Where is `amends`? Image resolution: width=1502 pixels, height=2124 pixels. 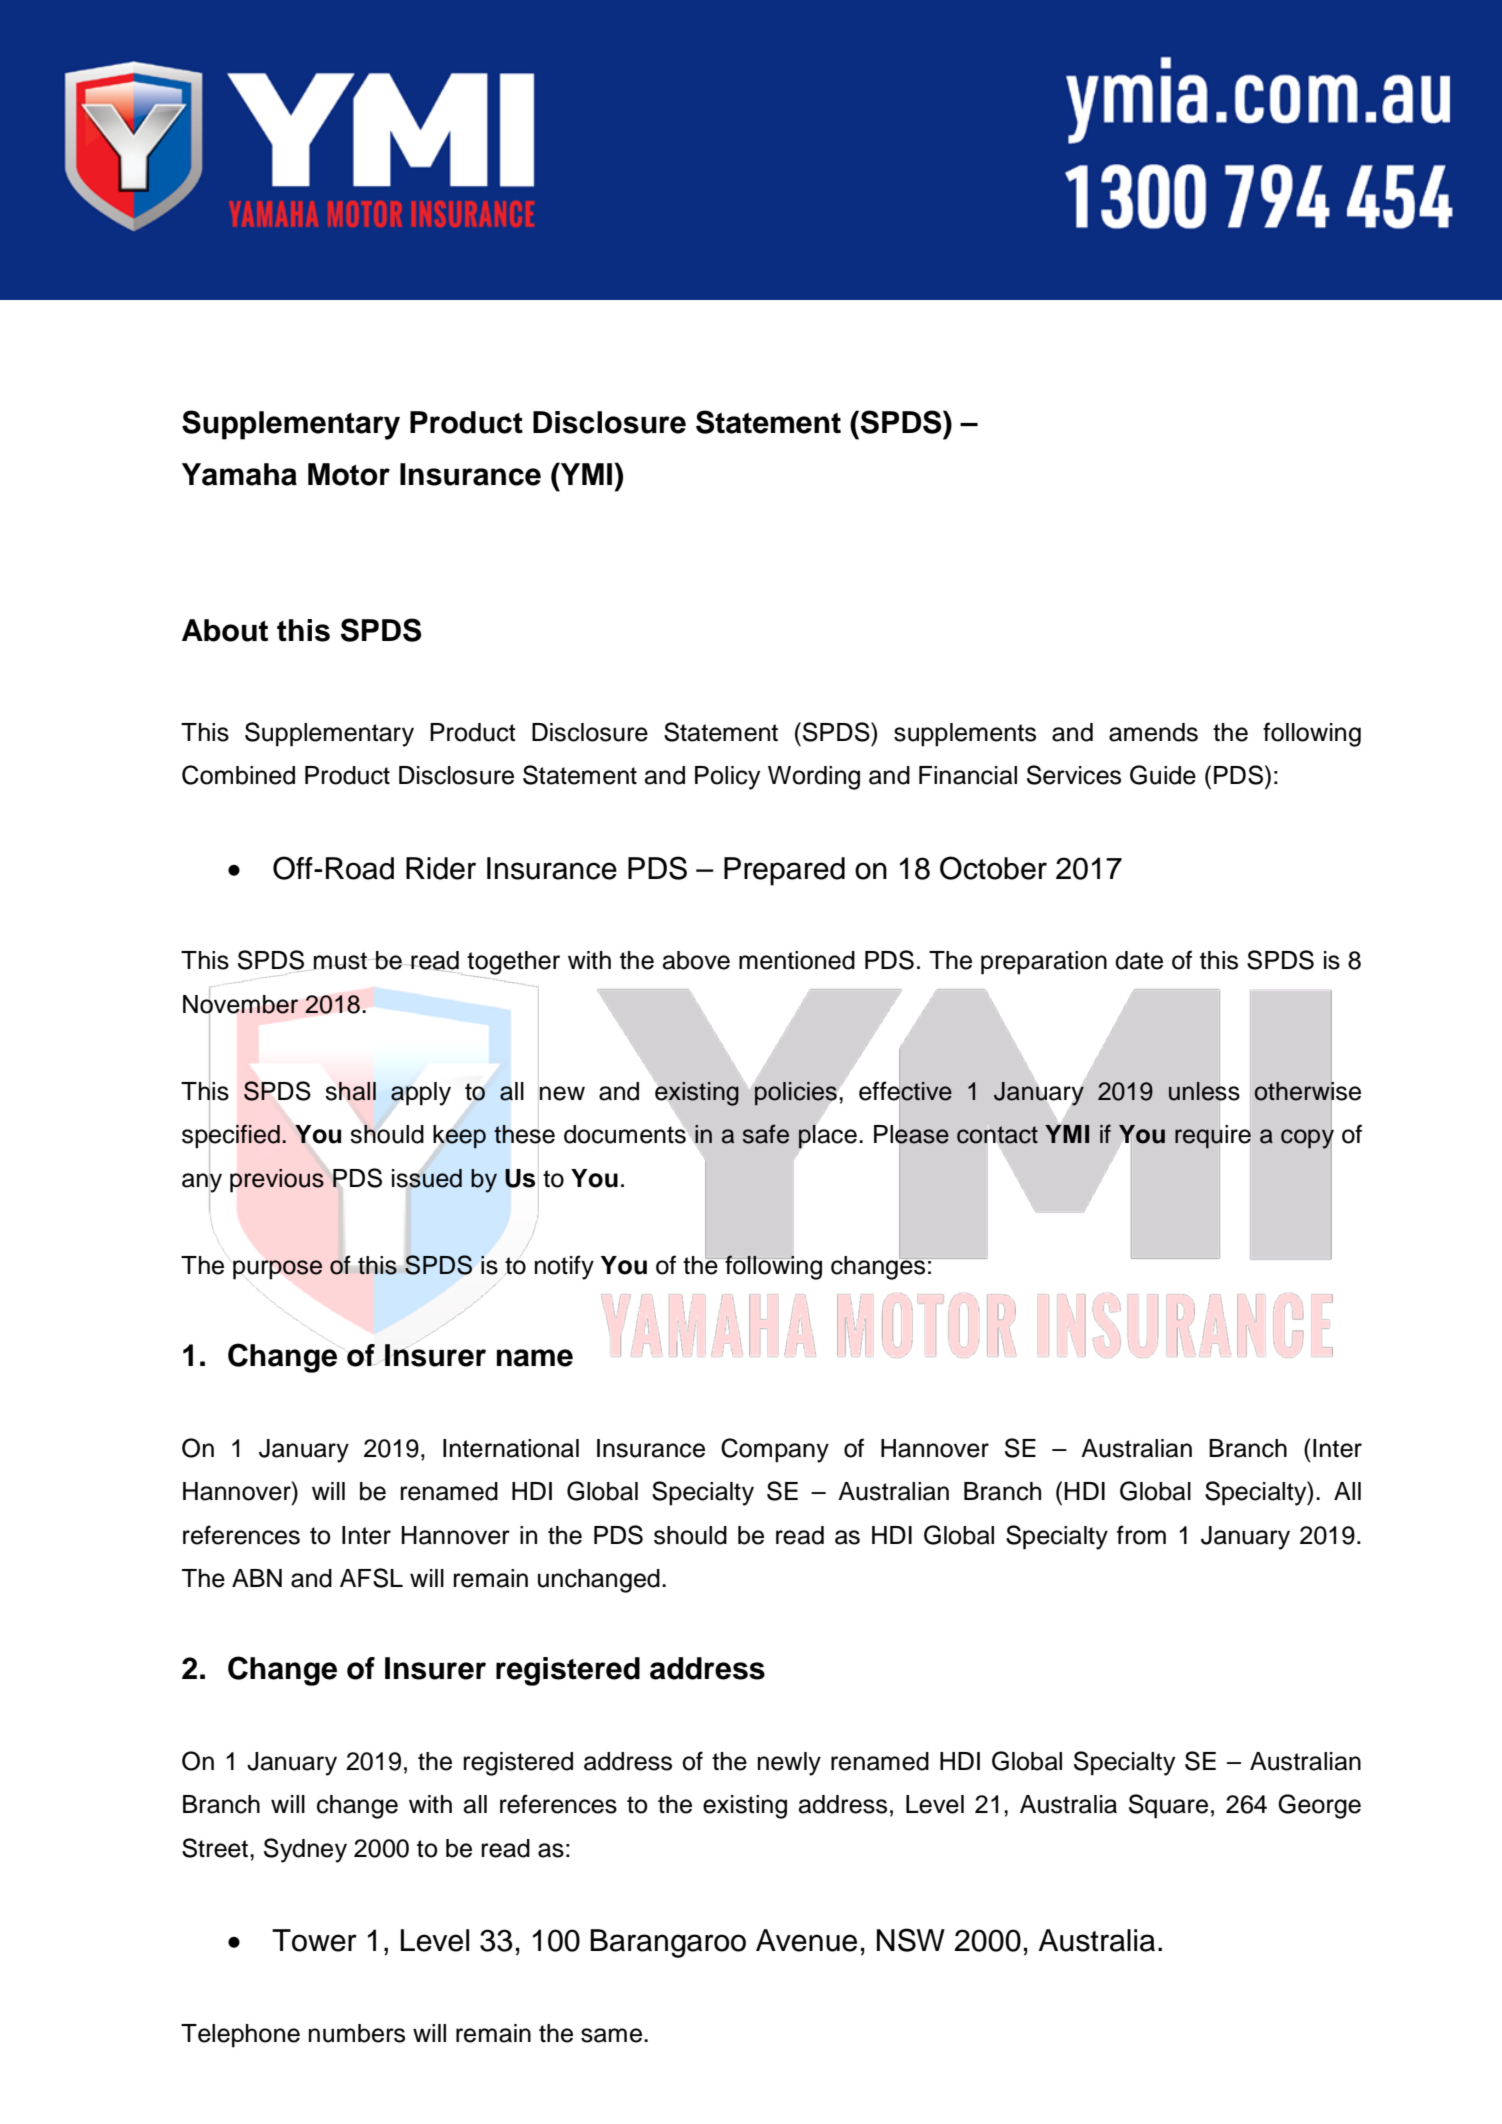 amends is located at coordinates (1153, 732).
